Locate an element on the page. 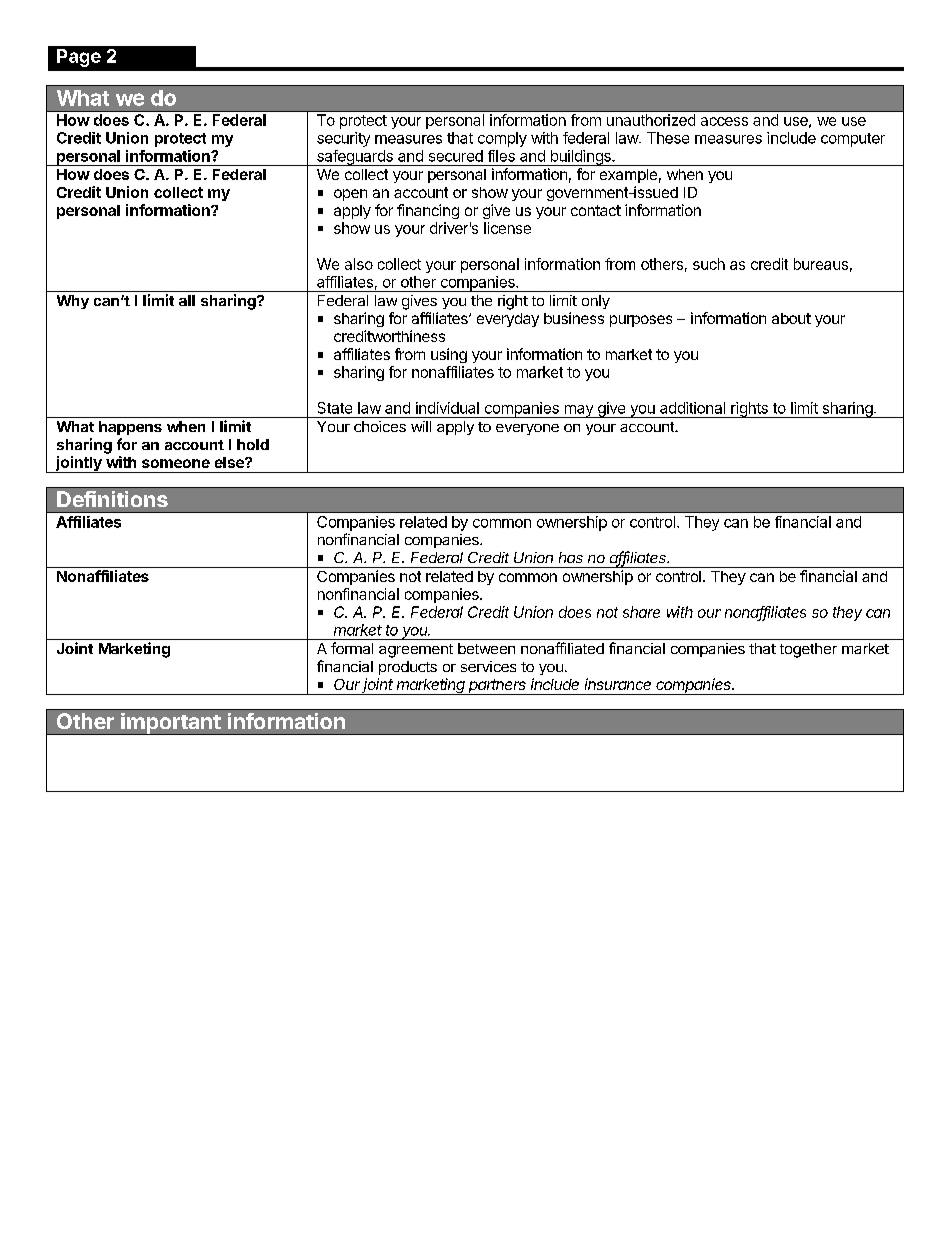 Image resolution: width=952 pixels, height=1233 pixels. access is located at coordinates (724, 121).
